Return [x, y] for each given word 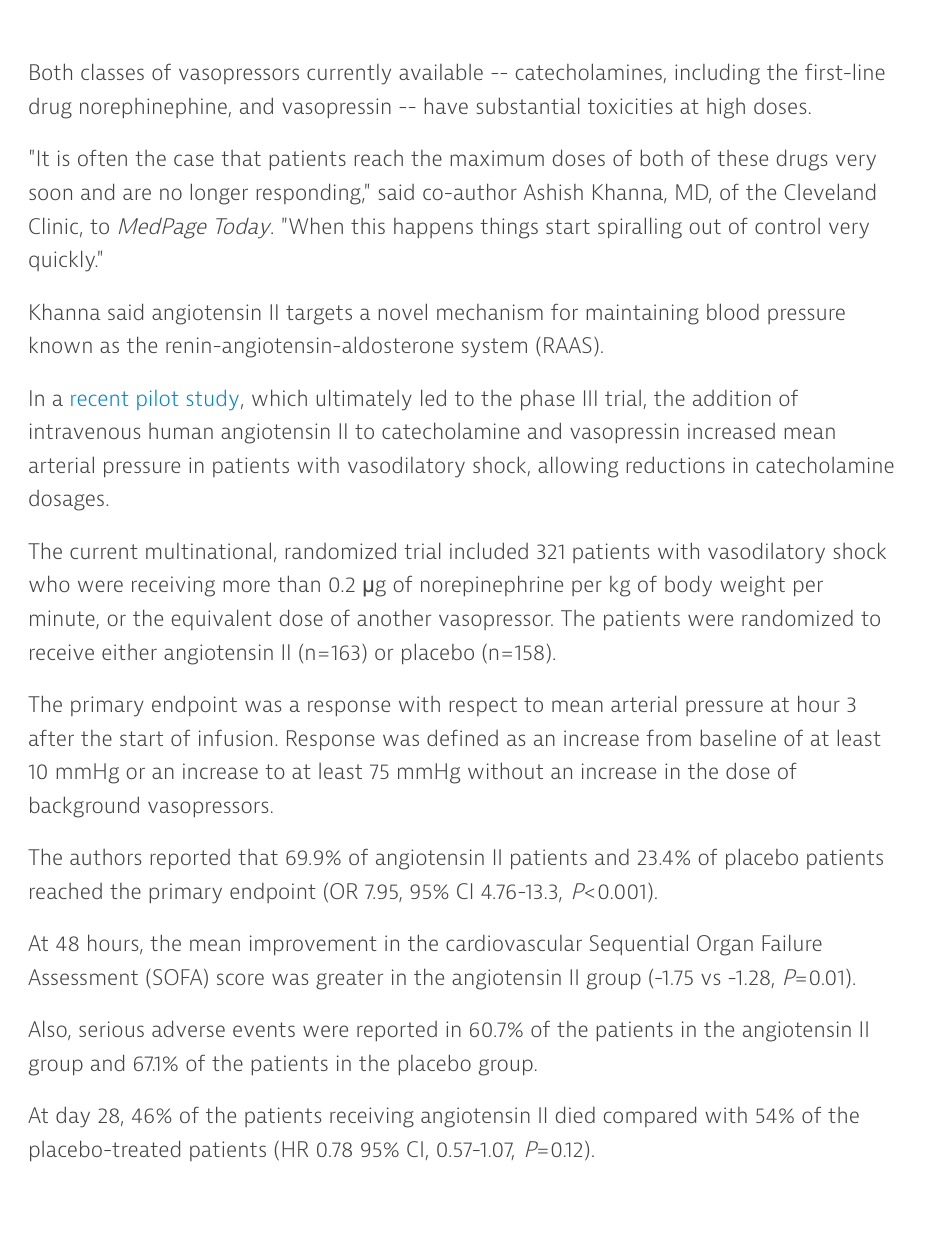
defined [462, 737]
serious [111, 1029]
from [668, 738]
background [84, 807]
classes [112, 71]
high [726, 108]
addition [732, 398]
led [433, 397]
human [181, 431]
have [446, 105]
